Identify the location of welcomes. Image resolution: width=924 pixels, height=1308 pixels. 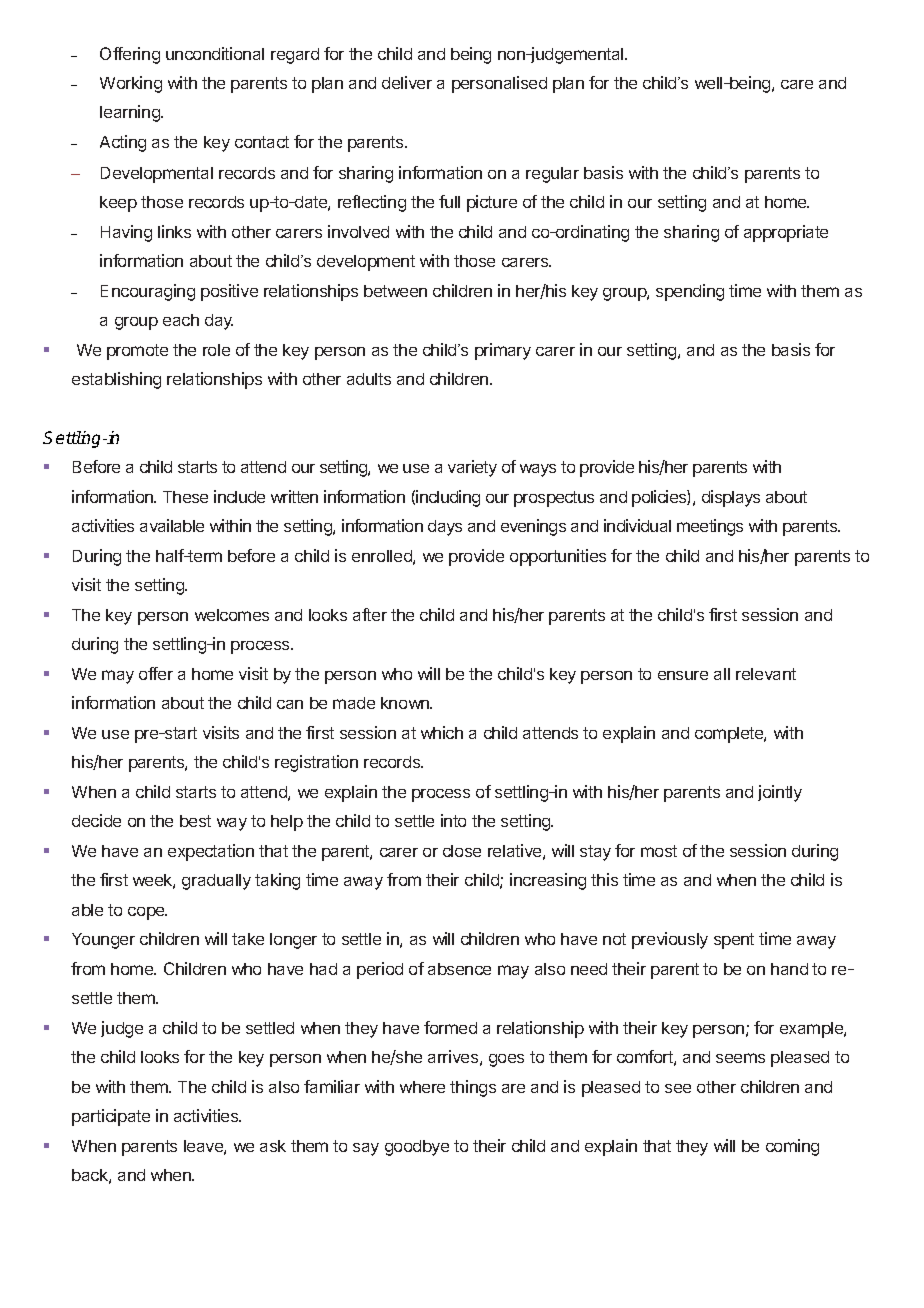
(232, 615).
